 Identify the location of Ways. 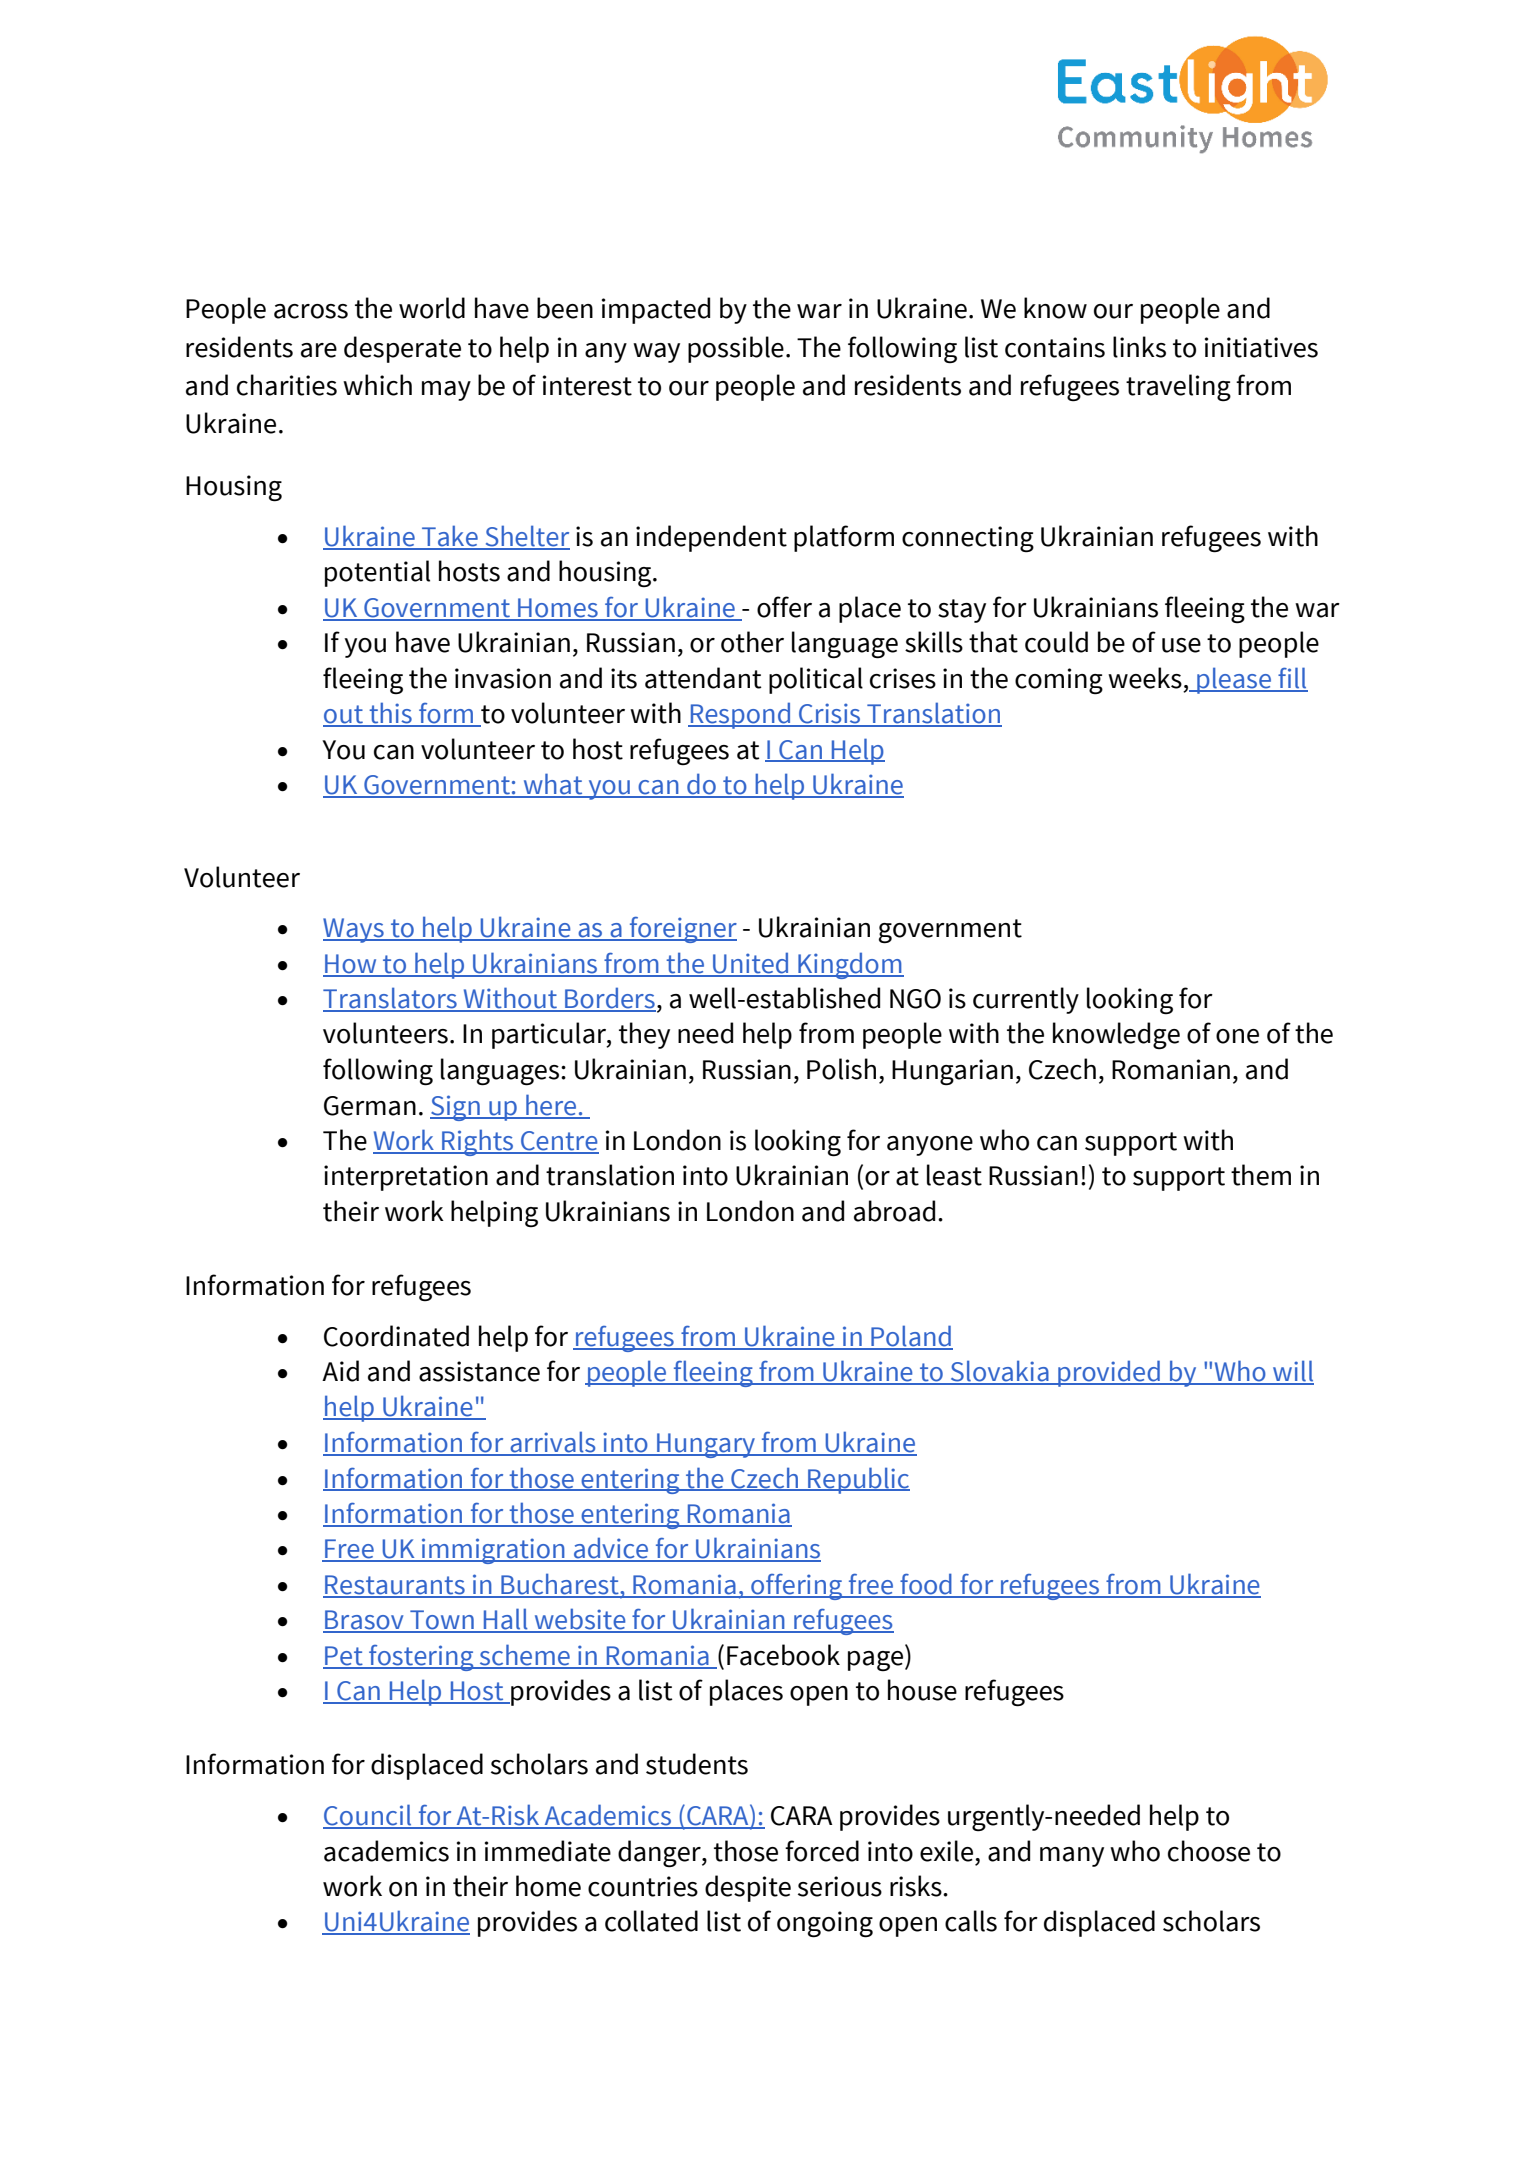
(354, 930).
